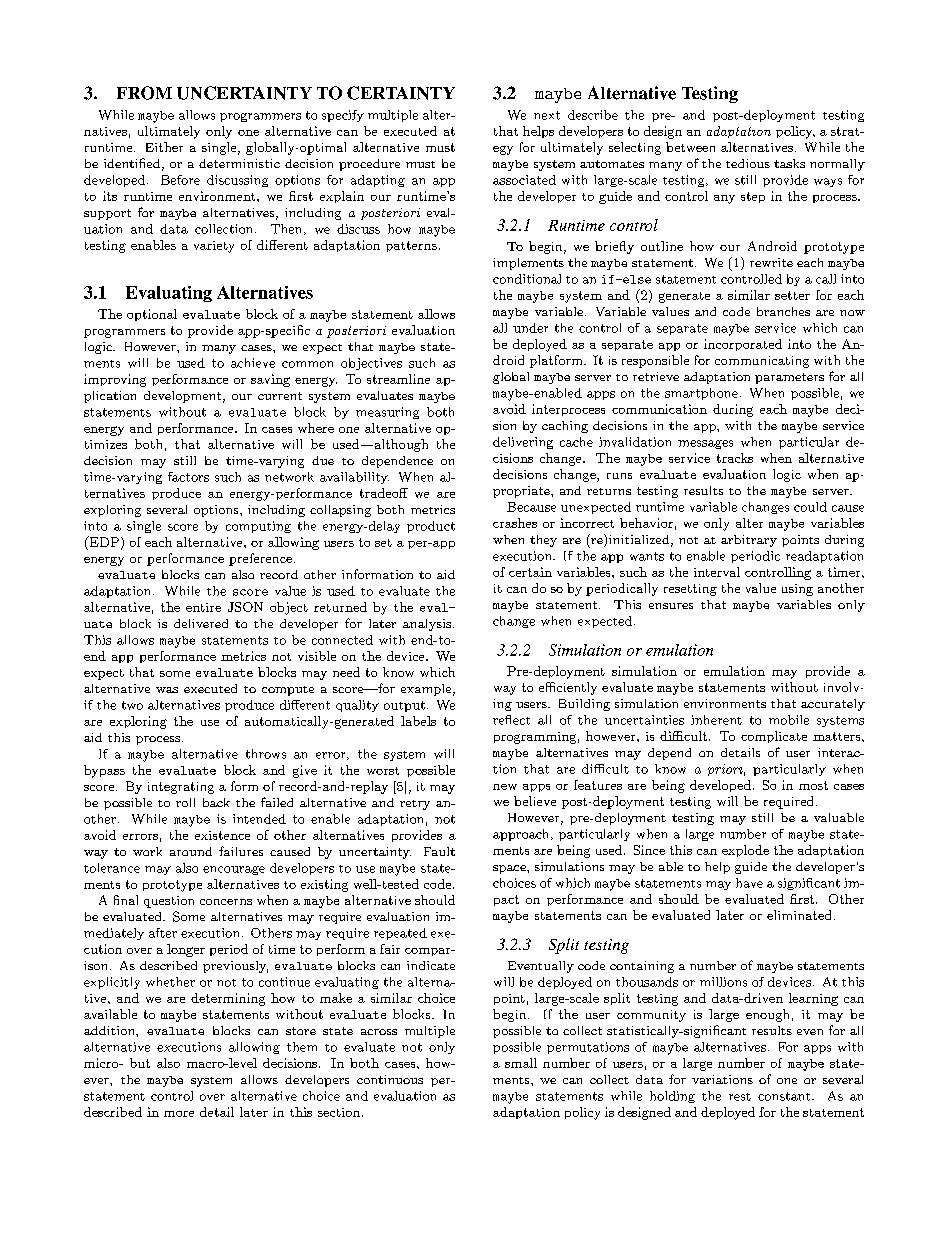  I want to click on Either, so click(164, 147).
